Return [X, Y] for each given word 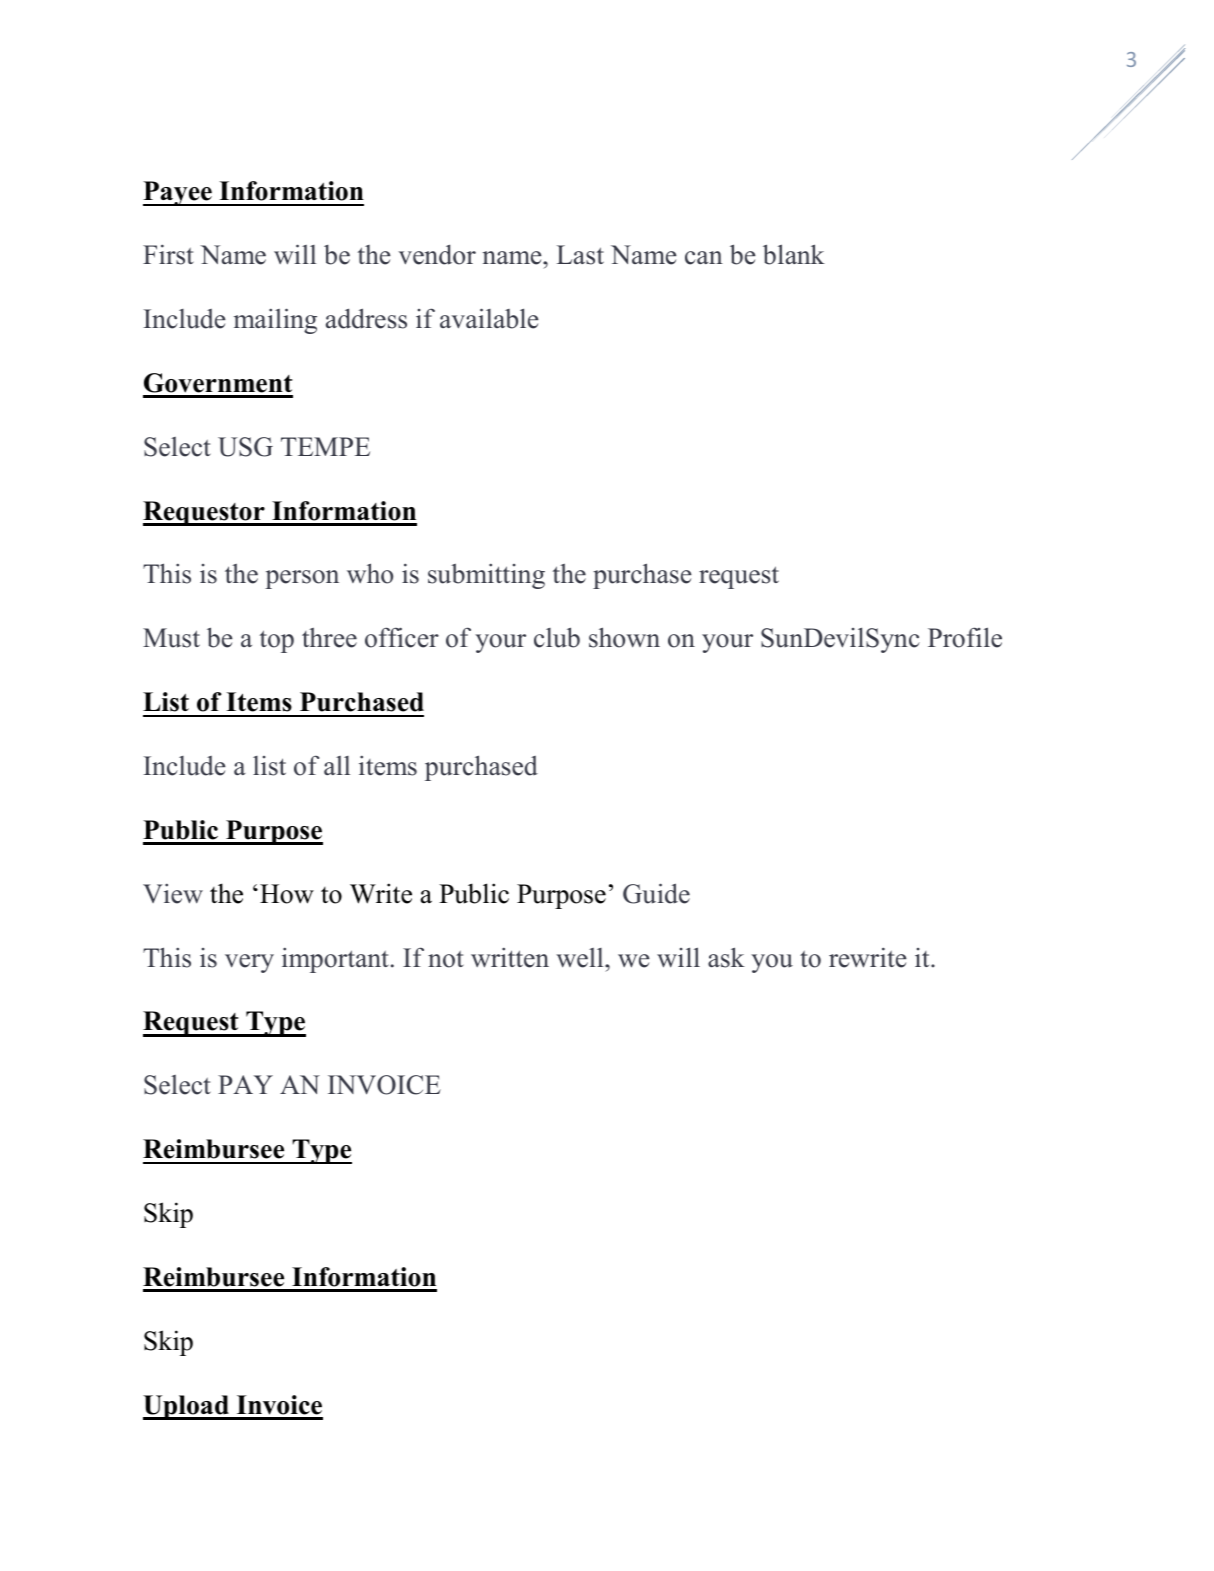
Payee [178, 193]
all [337, 765]
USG [245, 447]
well [581, 958]
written [510, 957]
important [335, 960]
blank [794, 254]
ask [726, 957]
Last [580, 255]
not [446, 959]
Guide [656, 893]
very [249, 963]
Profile [965, 637]
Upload [187, 1407]
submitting [486, 576]
